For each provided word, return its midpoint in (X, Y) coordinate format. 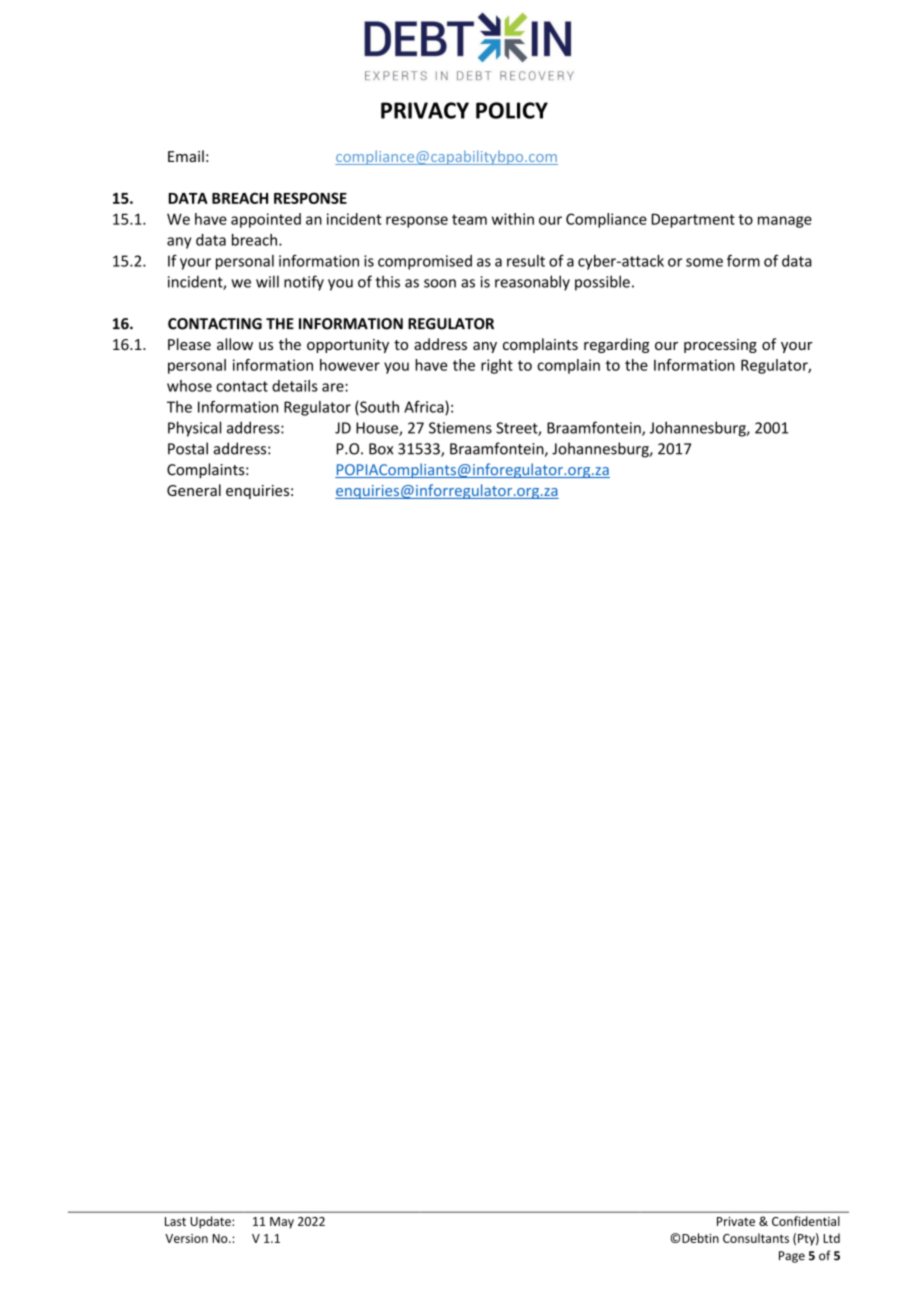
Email (186, 156)
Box (381, 449)
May (282, 1223)
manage (785, 222)
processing (720, 346)
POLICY (512, 110)
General (194, 490)
